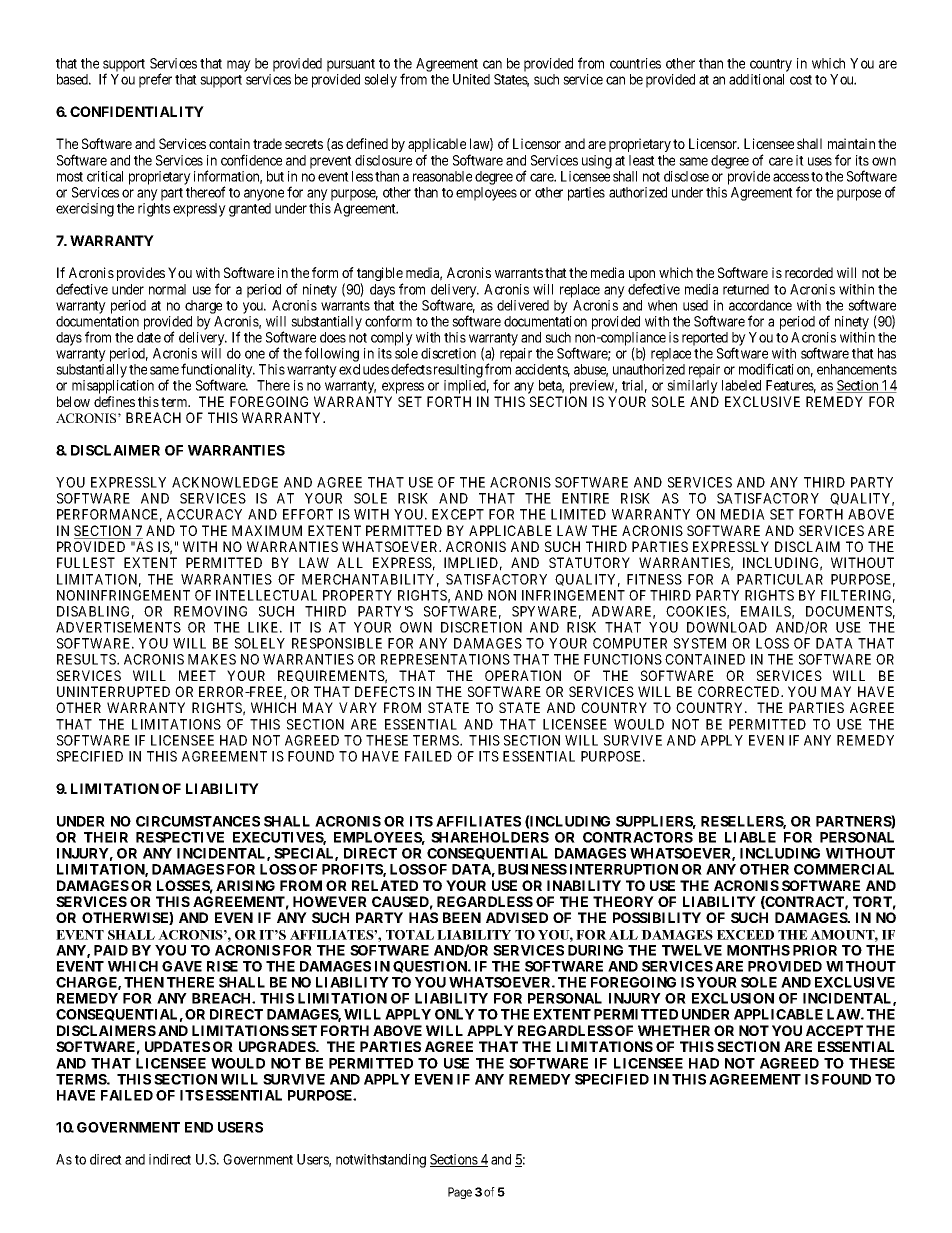  I want to click on Page, so click(460, 1193).
